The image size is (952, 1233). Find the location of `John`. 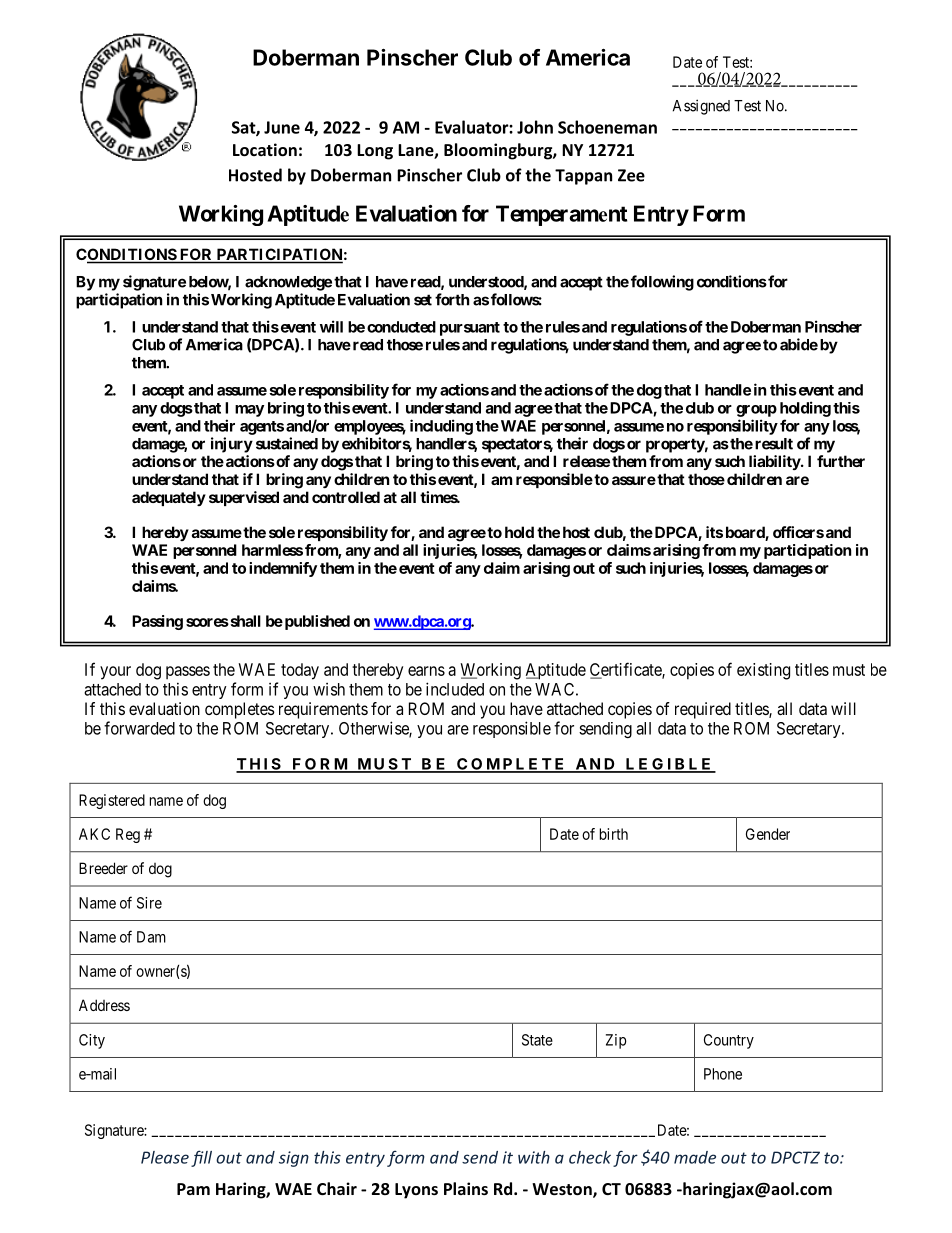

John is located at coordinates (535, 127).
